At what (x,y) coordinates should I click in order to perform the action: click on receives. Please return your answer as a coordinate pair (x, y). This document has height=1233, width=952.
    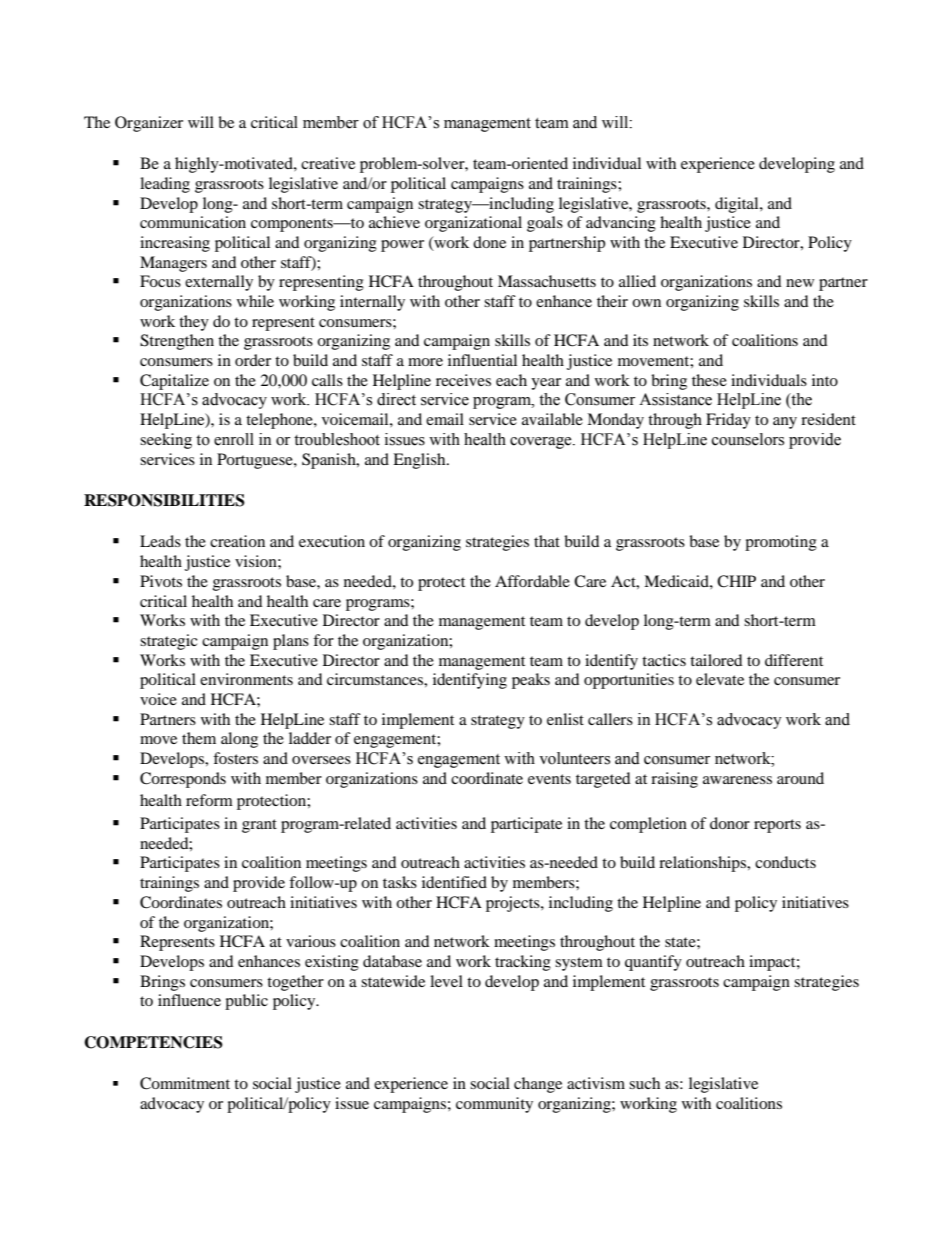
    Looking at the image, I should click on (463, 380).
